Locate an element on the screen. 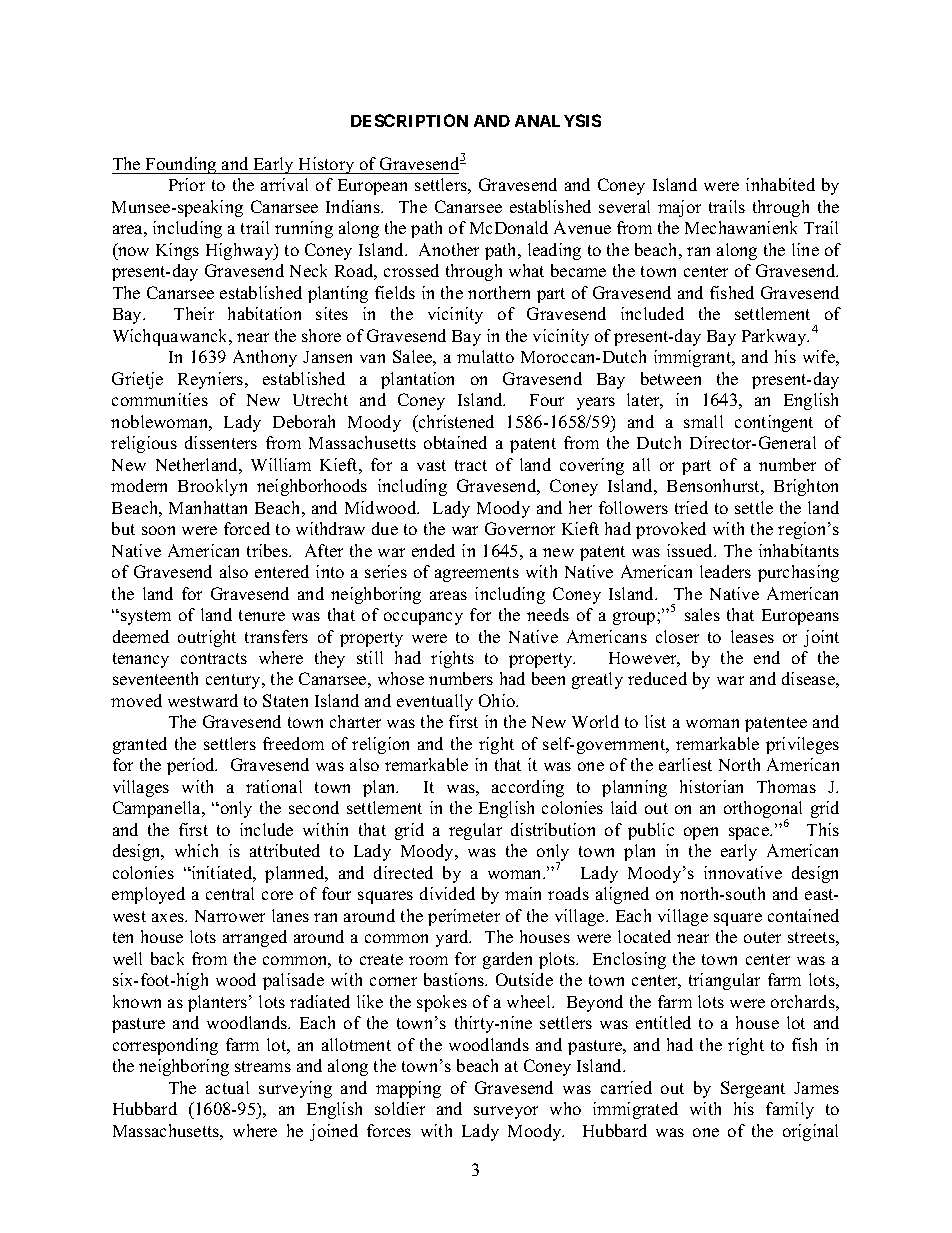 Image resolution: width=952 pixels, height=1233 pixels. Sergeant is located at coordinates (753, 1089).
